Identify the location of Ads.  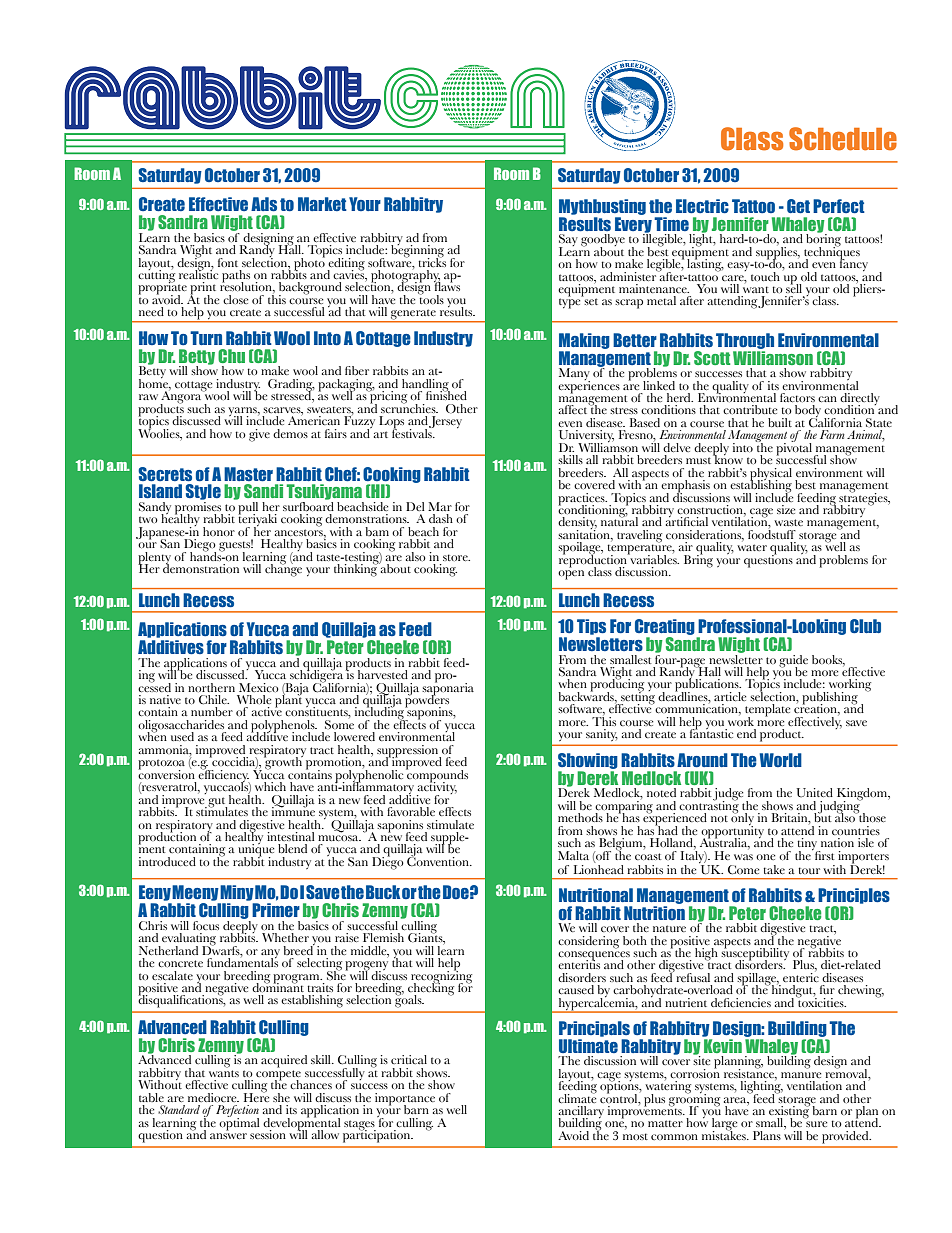
(264, 204).
